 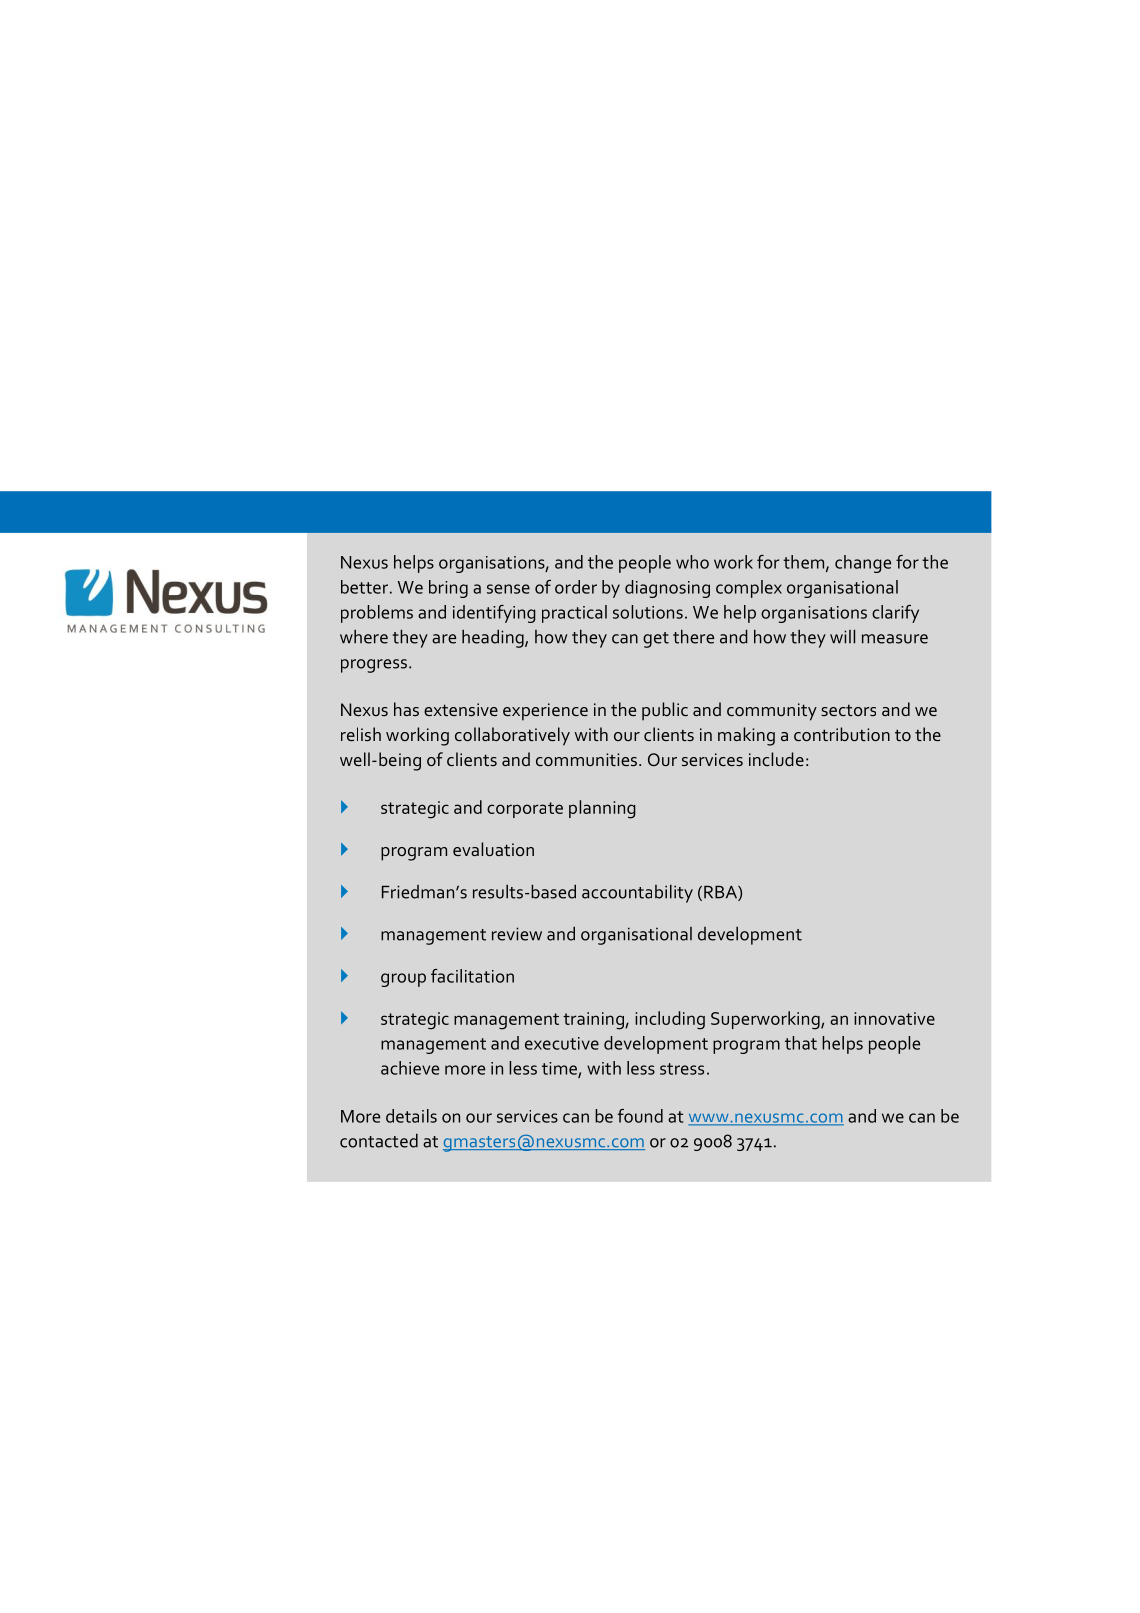 What do you see at coordinates (801, 1043) in the screenshot?
I see `that` at bounding box center [801, 1043].
